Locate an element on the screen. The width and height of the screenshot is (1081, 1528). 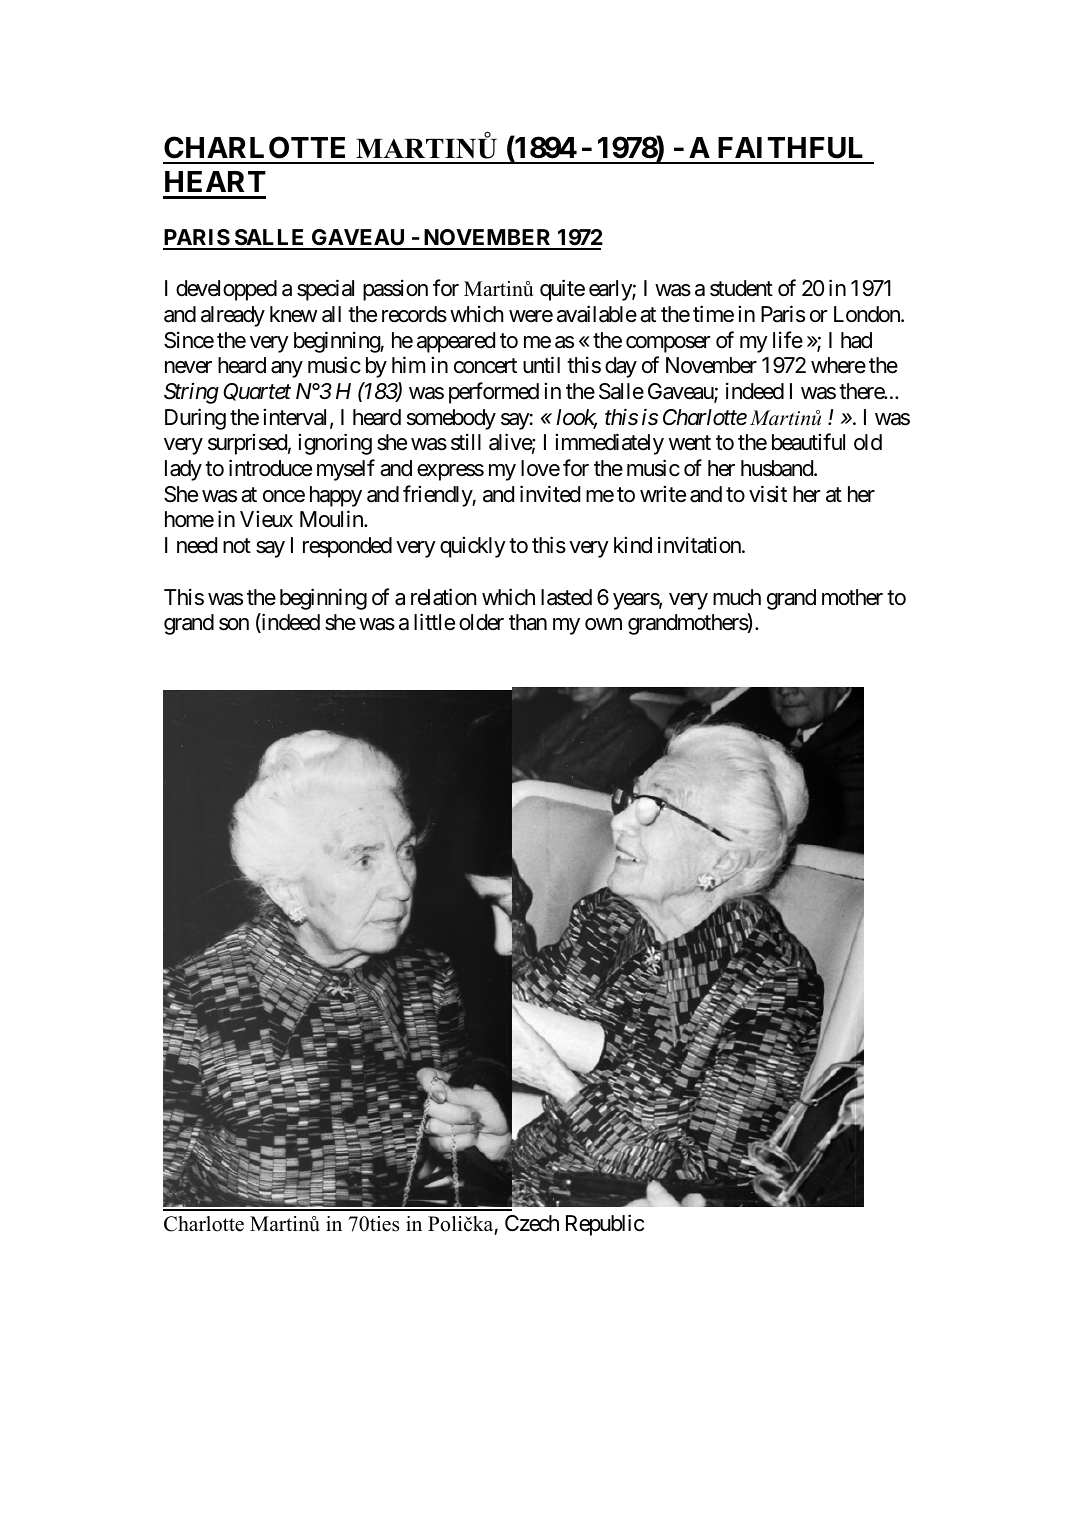
than is located at coordinates (528, 622).
